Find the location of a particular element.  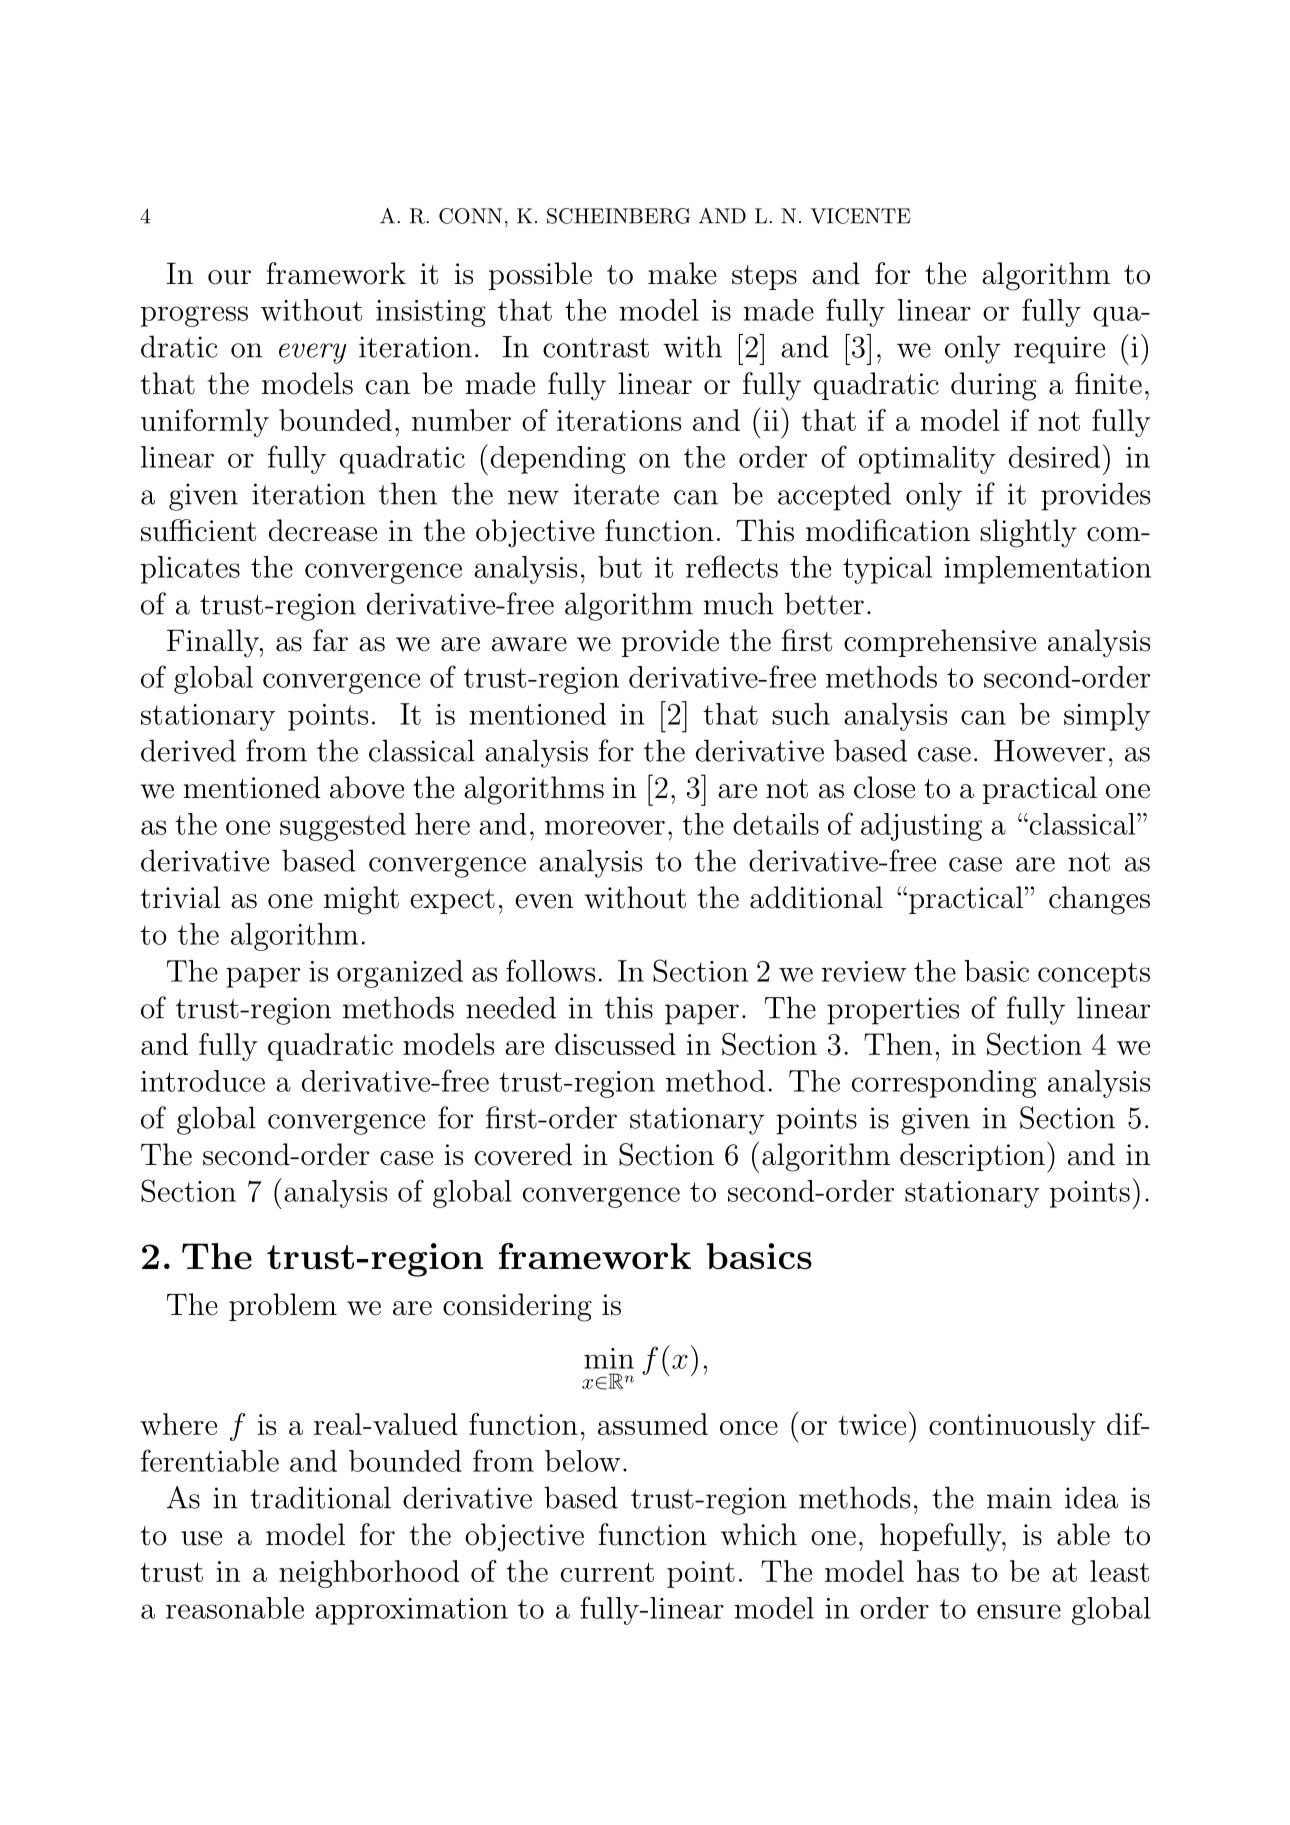

description is located at coordinates (972, 1157).
